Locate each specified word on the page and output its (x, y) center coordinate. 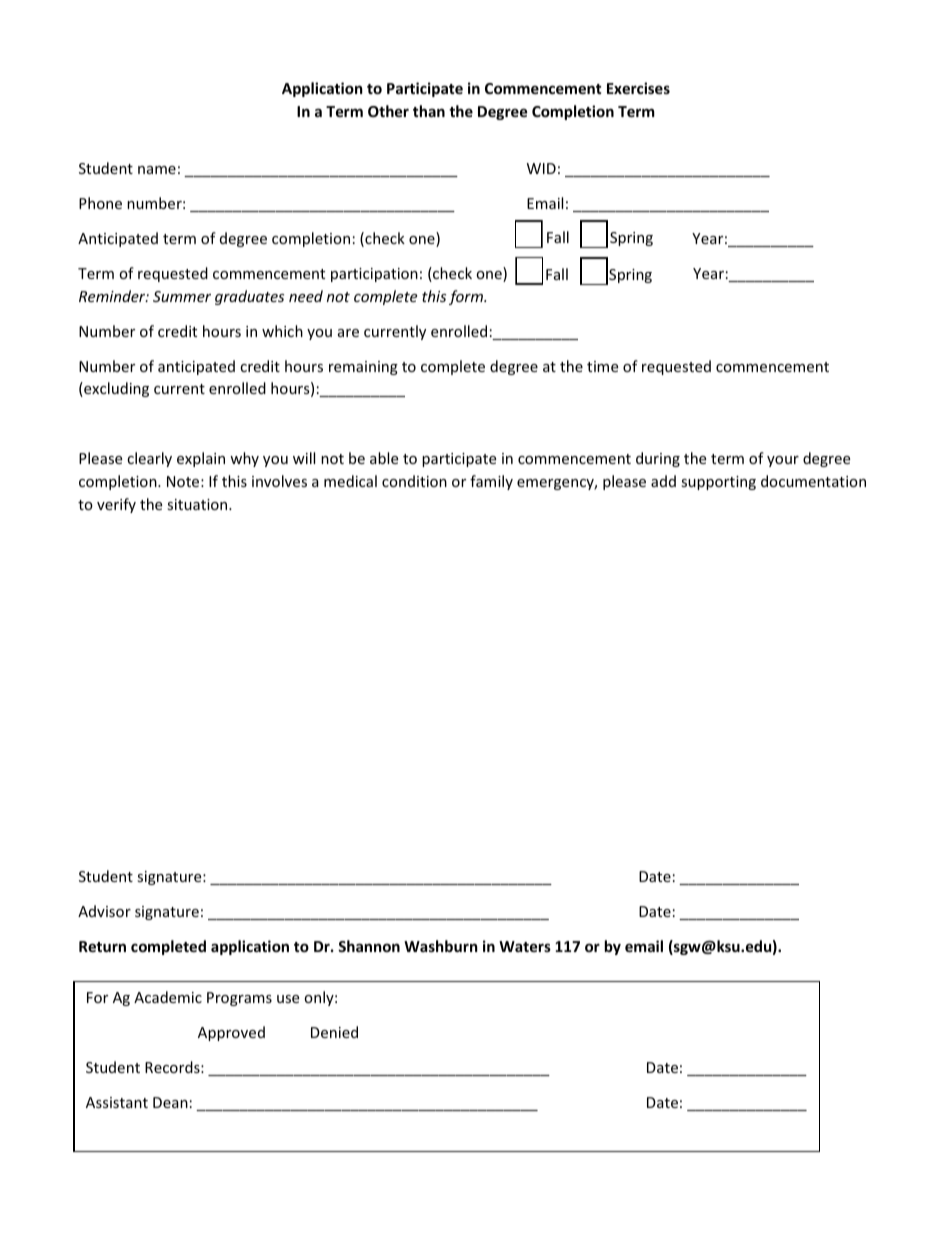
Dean (170, 1102)
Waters (525, 946)
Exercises (638, 88)
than (429, 111)
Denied (334, 1032)
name (157, 170)
